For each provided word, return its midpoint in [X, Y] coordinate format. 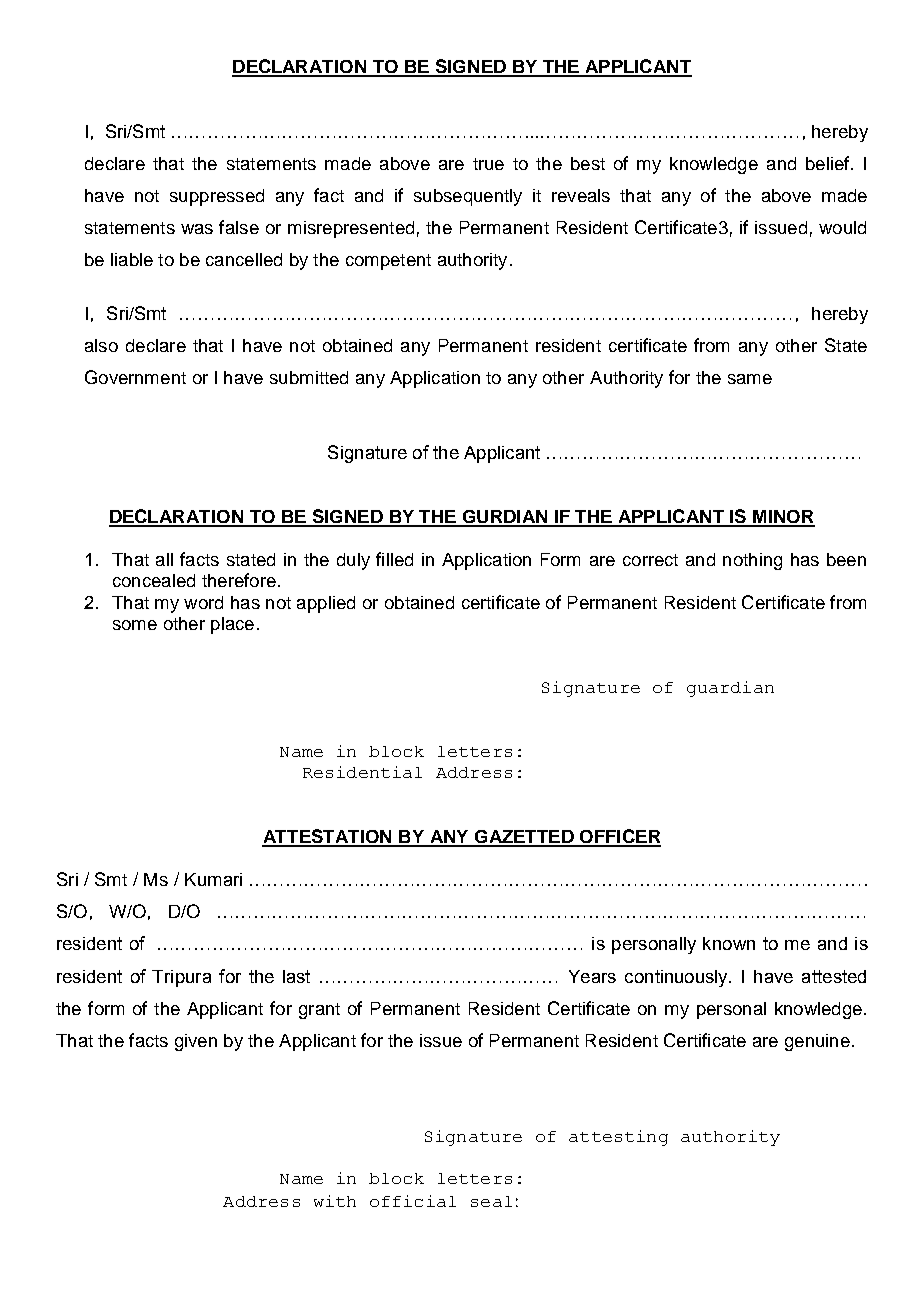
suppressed [217, 197]
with [335, 1201]
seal [491, 1201]
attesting [618, 1138]
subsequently [468, 197]
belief [829, 163]
